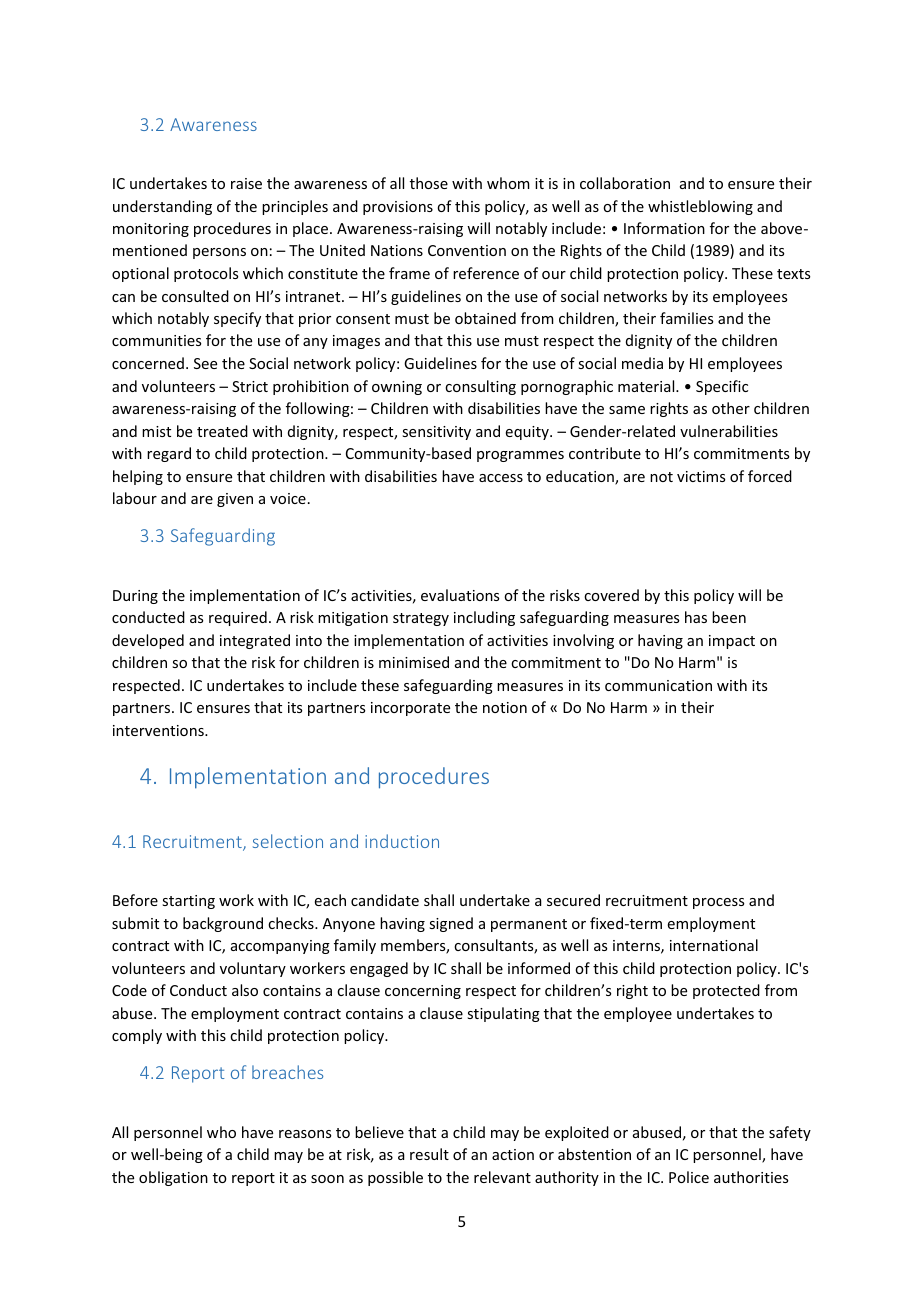 The height and width of the image is (1308, 924). What do you see at coordinates (429, 1154) in the image?
I see `result` at bounding box center [429, 1154].
